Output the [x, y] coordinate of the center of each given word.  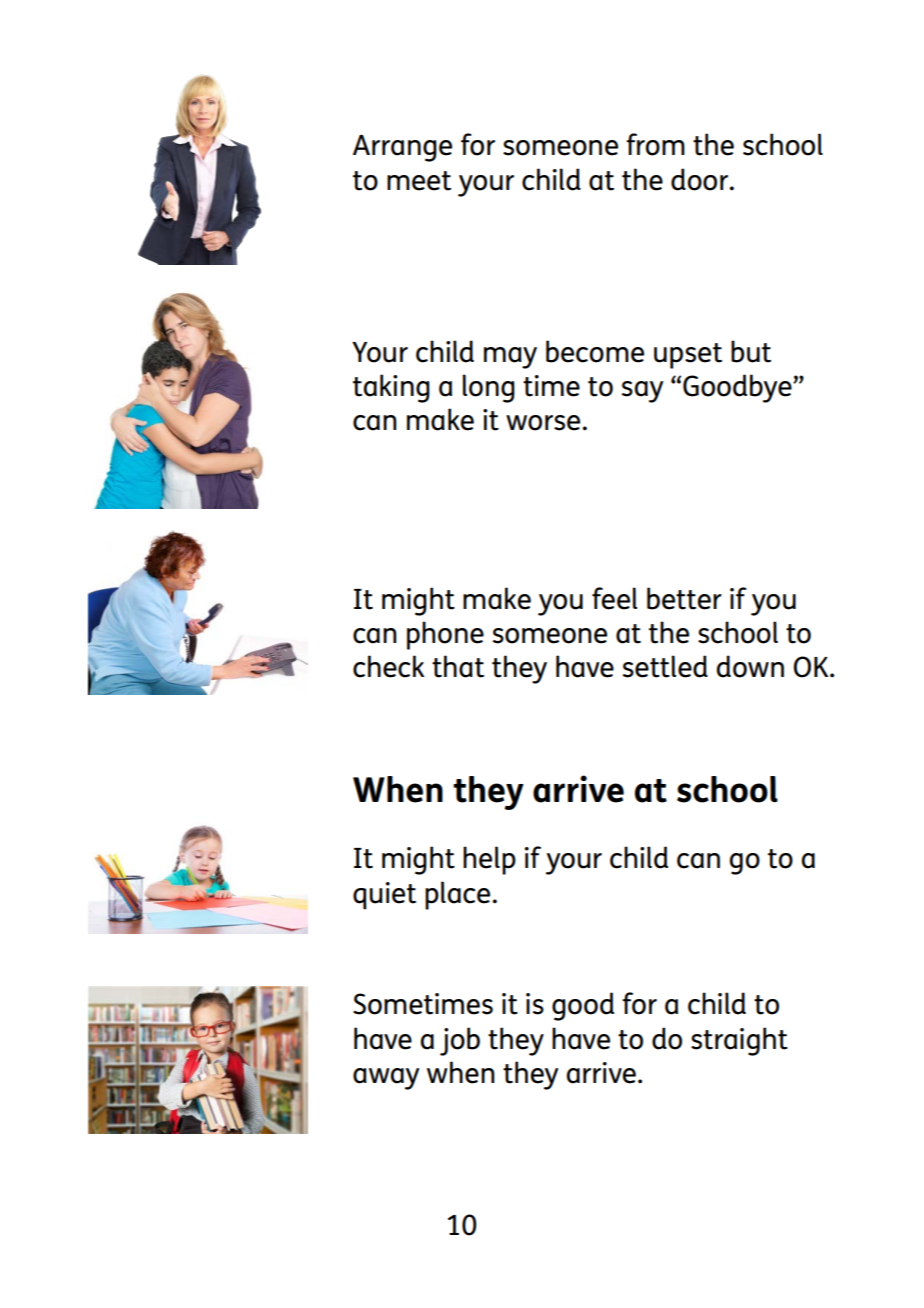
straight [739, 1041]
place [457, 895]
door [701, 179]
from [655, 144]
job [460, 1041]
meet [419, 181]
